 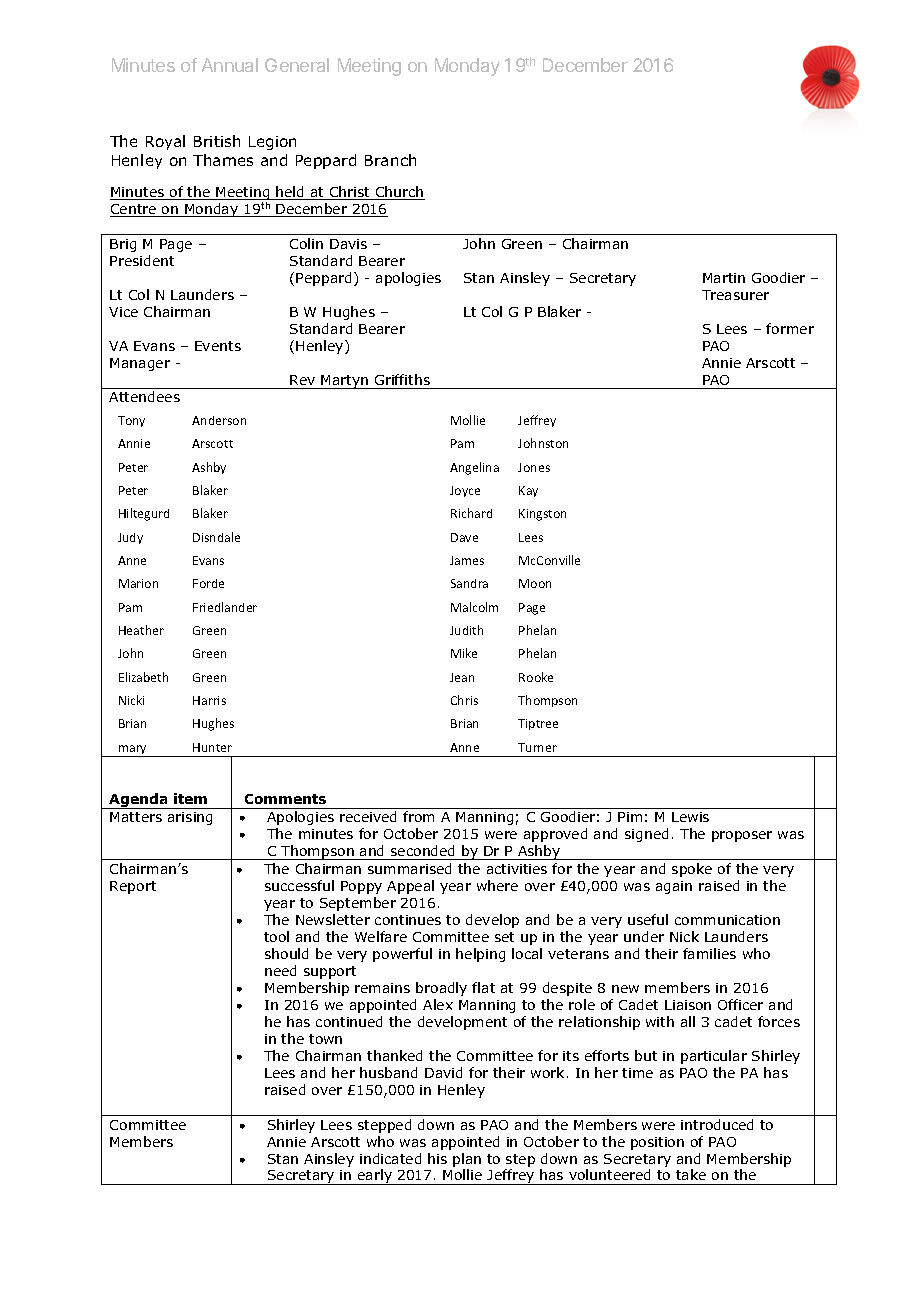 What do you see at coordinates (219, 420) in the image?
I see `Anderson` at bounding box center [219, 420].
